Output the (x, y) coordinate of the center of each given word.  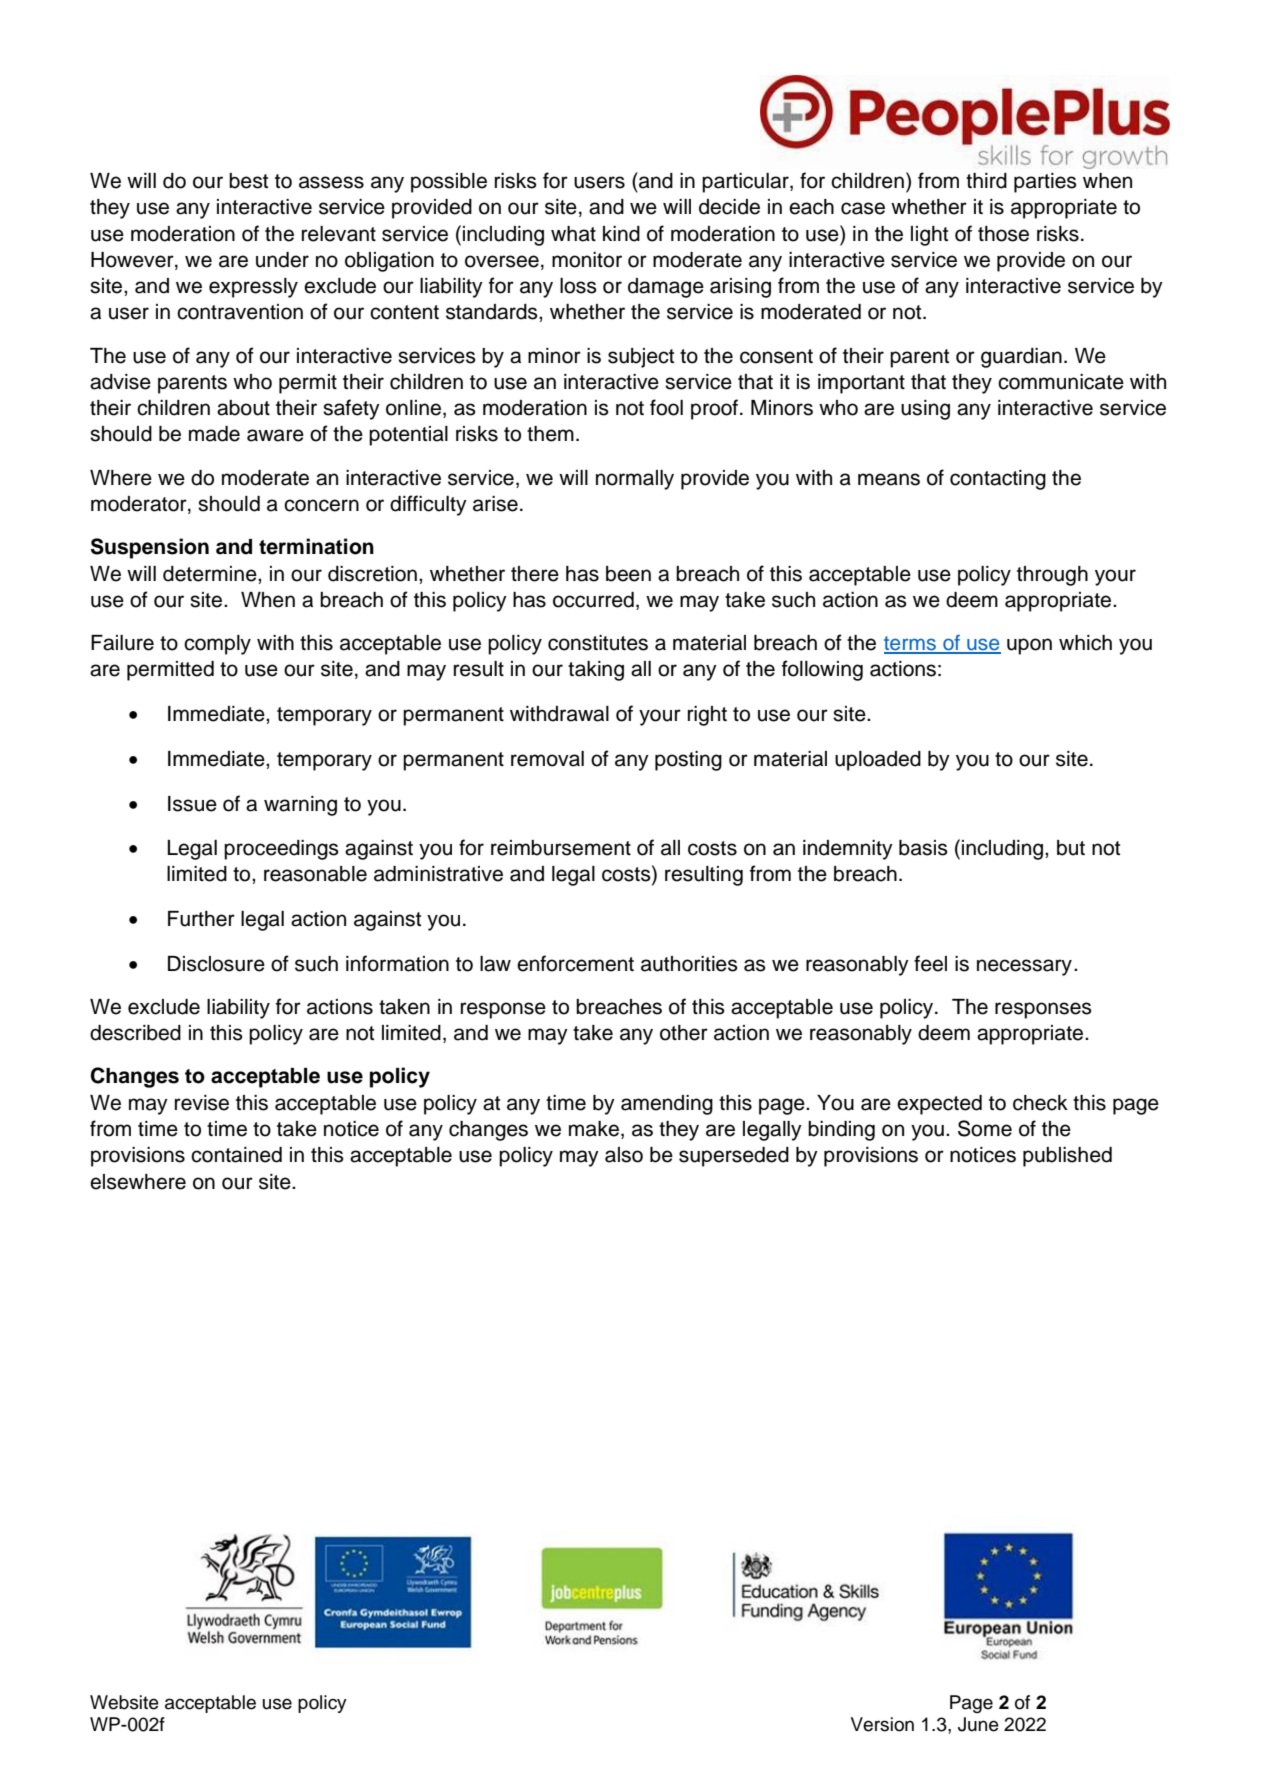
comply (217, 645)
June (978, 1724)
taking (596, 671)
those (1003, 234)
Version (882, 1724)
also (624, 1155)
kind (621, 234)
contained (236, 1155)
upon (1029, 646)
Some (985, 1128)
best (248, 181)
